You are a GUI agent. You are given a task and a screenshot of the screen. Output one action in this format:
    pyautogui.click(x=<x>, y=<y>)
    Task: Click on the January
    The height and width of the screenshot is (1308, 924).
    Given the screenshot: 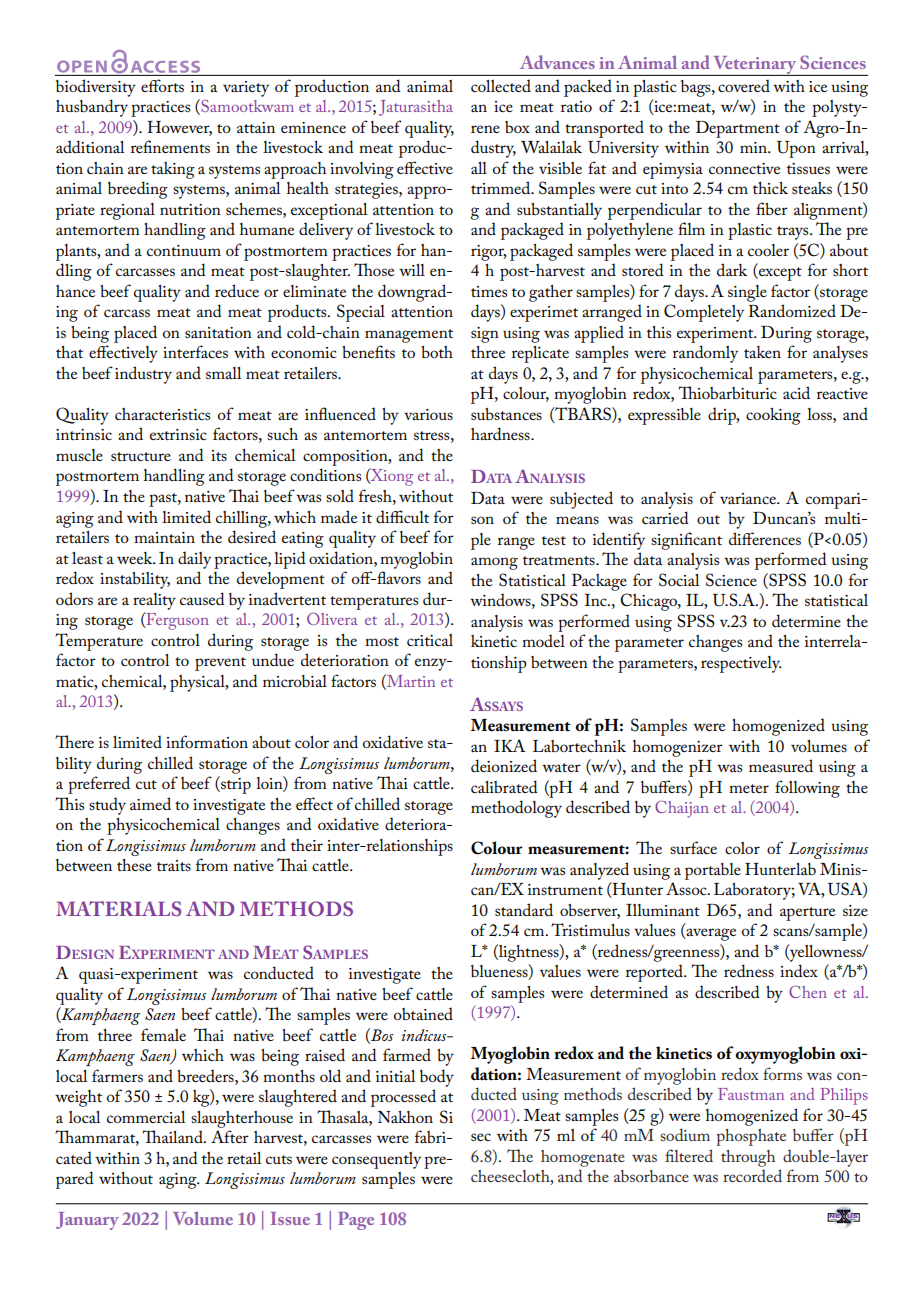 What is the action you would take?
    pyautogui.click(x=87, y=1221)
